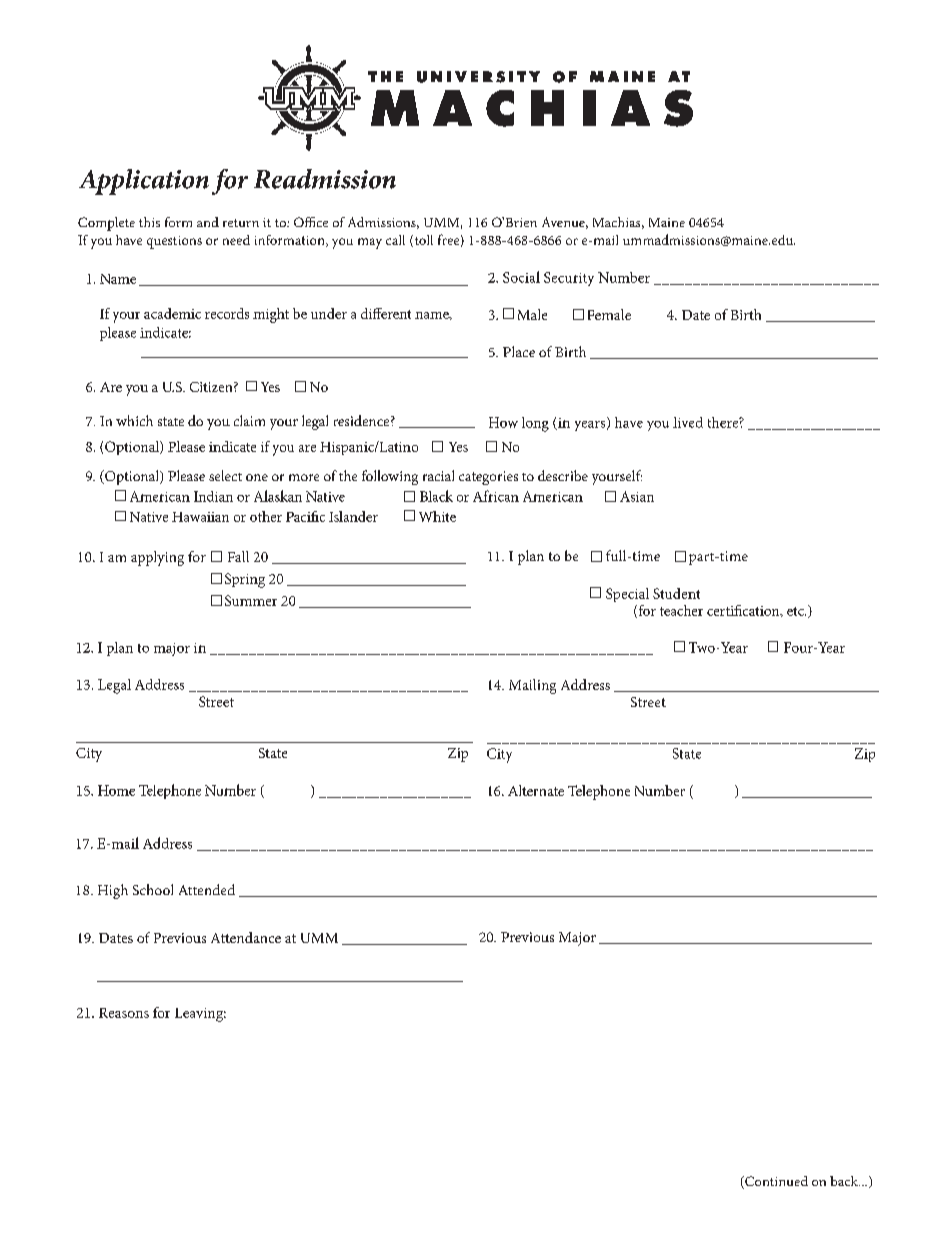 Image resolution: width=952 pixels, height=1233 pixels. What do you see at coordinates (437, 516) in the image?
I see `White` at bounding box center [437, 516].
